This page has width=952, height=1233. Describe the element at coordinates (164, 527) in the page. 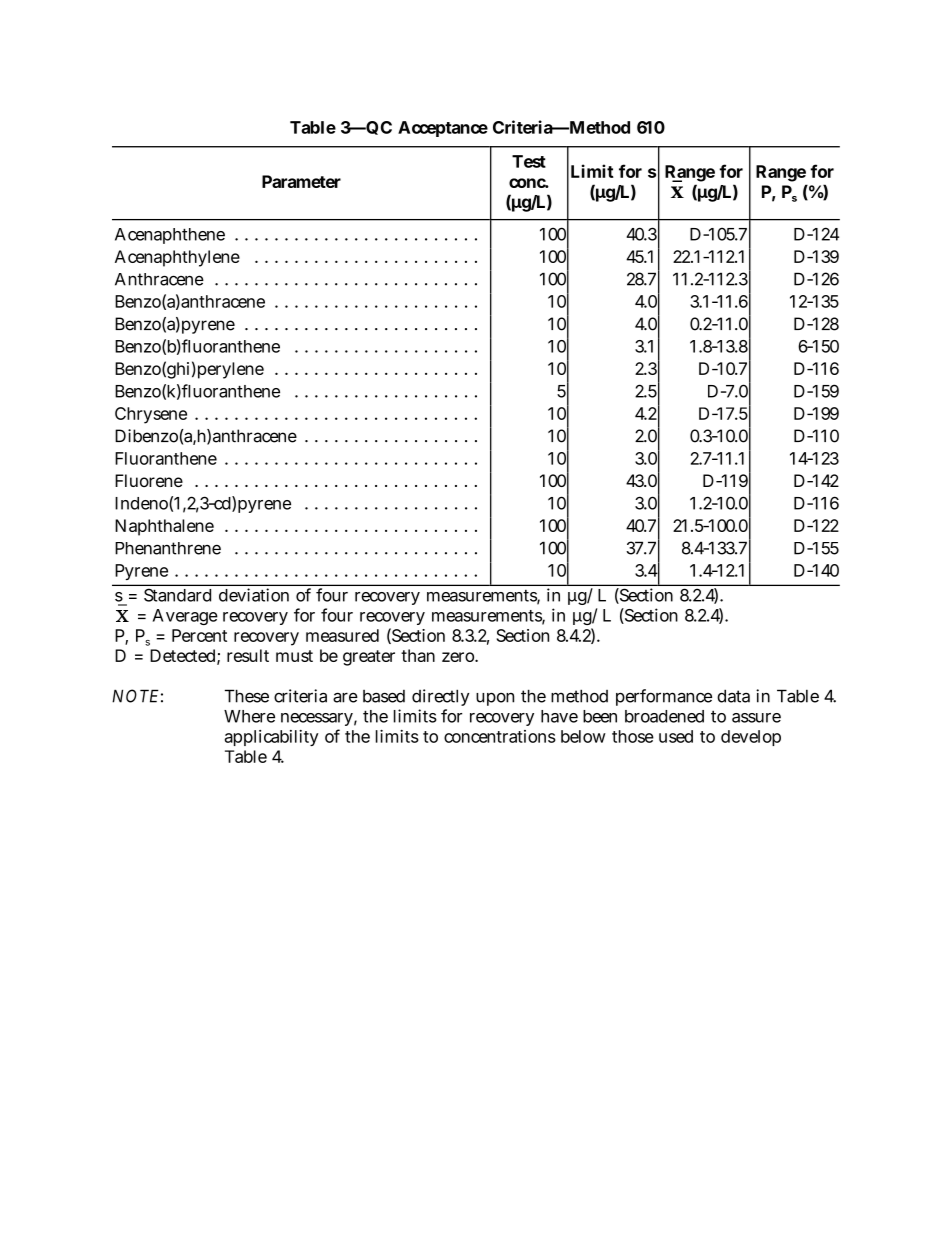

I see `Naphthalene` at that location.
